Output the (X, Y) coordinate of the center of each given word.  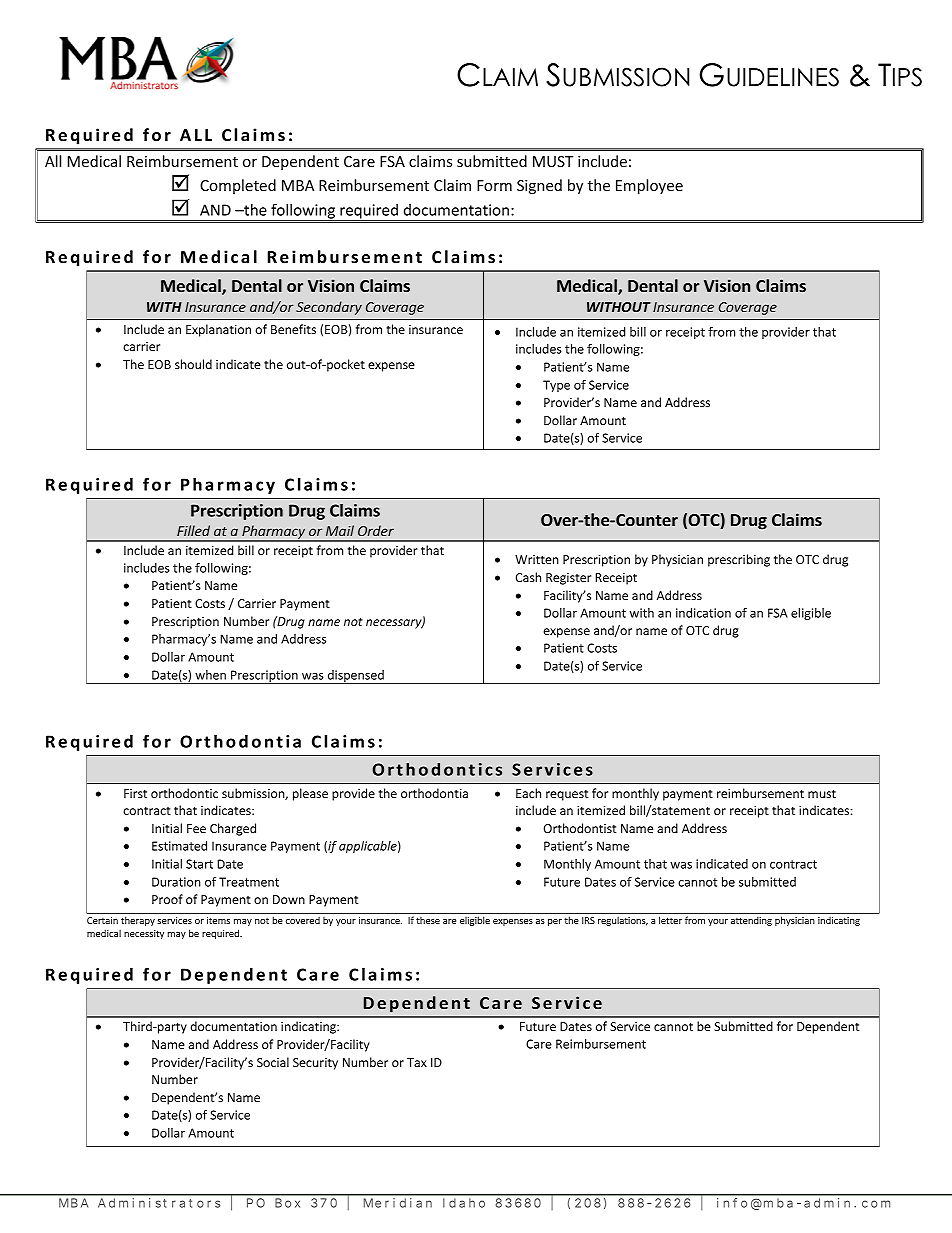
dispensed (355, 677)
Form (494, 185)
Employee (649, 186)
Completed (238, 186)
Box (287, 1203)
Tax (417, 1062)
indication (703, 613)
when (210, 675)
